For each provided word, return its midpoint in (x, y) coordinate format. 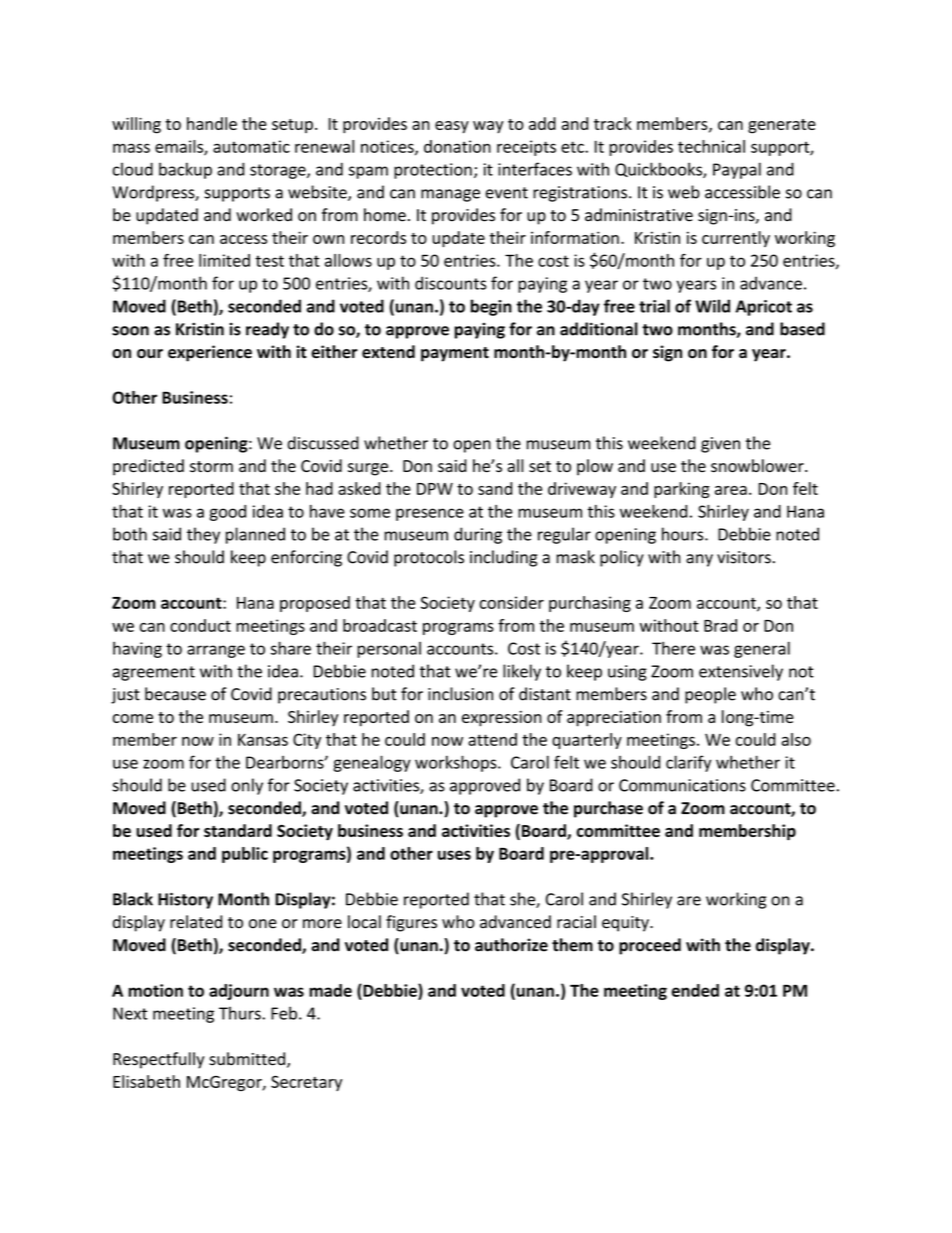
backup (185, 170)
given (720, 445)
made (330, 990)
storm (211, 467)
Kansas (263, 740)
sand (495, 488)
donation (457, 146)
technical (711, 146)
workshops (457, 763)
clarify (688, 763)
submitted (248, 1060)
